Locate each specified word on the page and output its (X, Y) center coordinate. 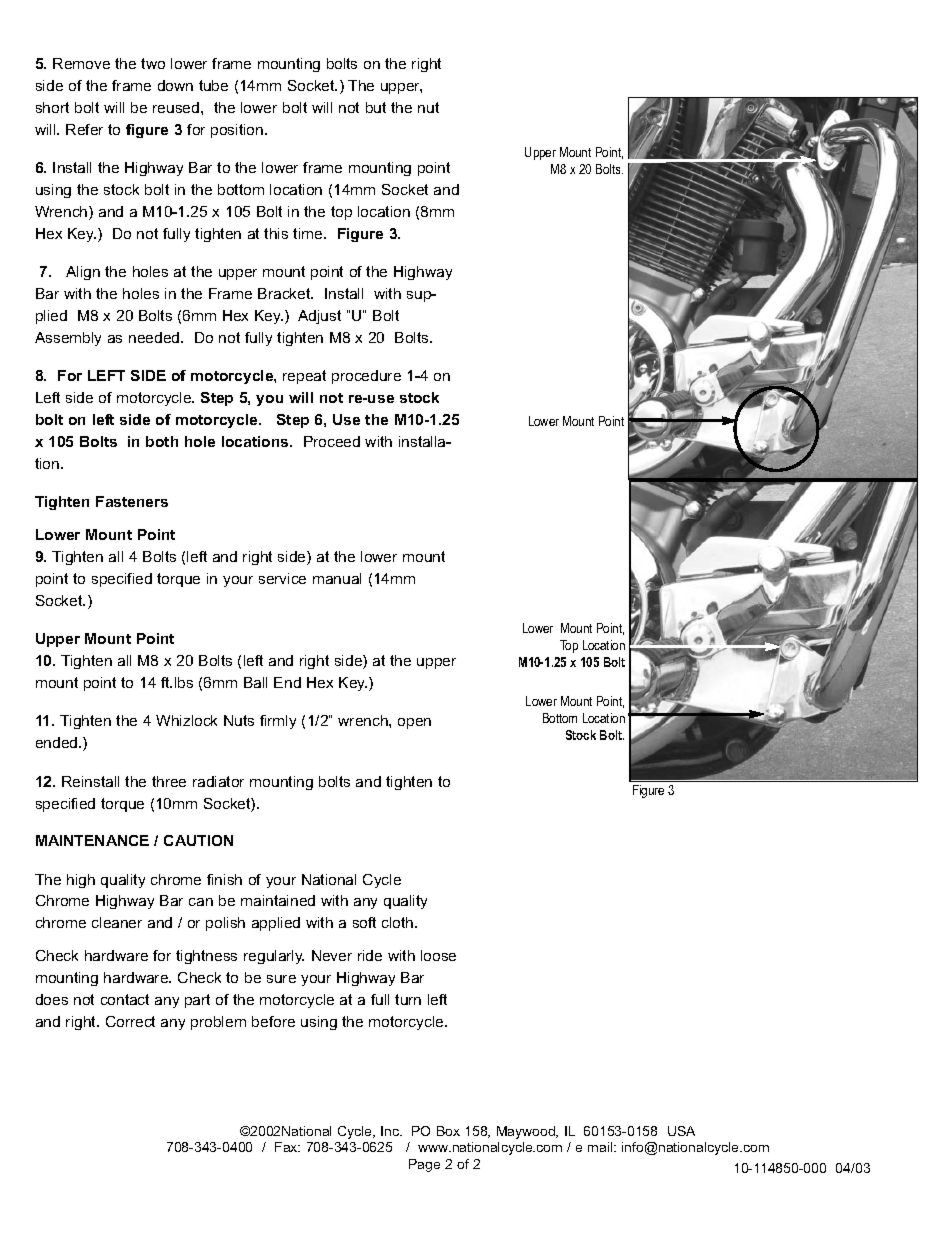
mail (601, 1147)
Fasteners (132, 501)
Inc (391, 1131)
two (153, 63)
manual (337, 578)
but (376, 107)
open (414, 723)
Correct (130, 1021)
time (309, 233)
